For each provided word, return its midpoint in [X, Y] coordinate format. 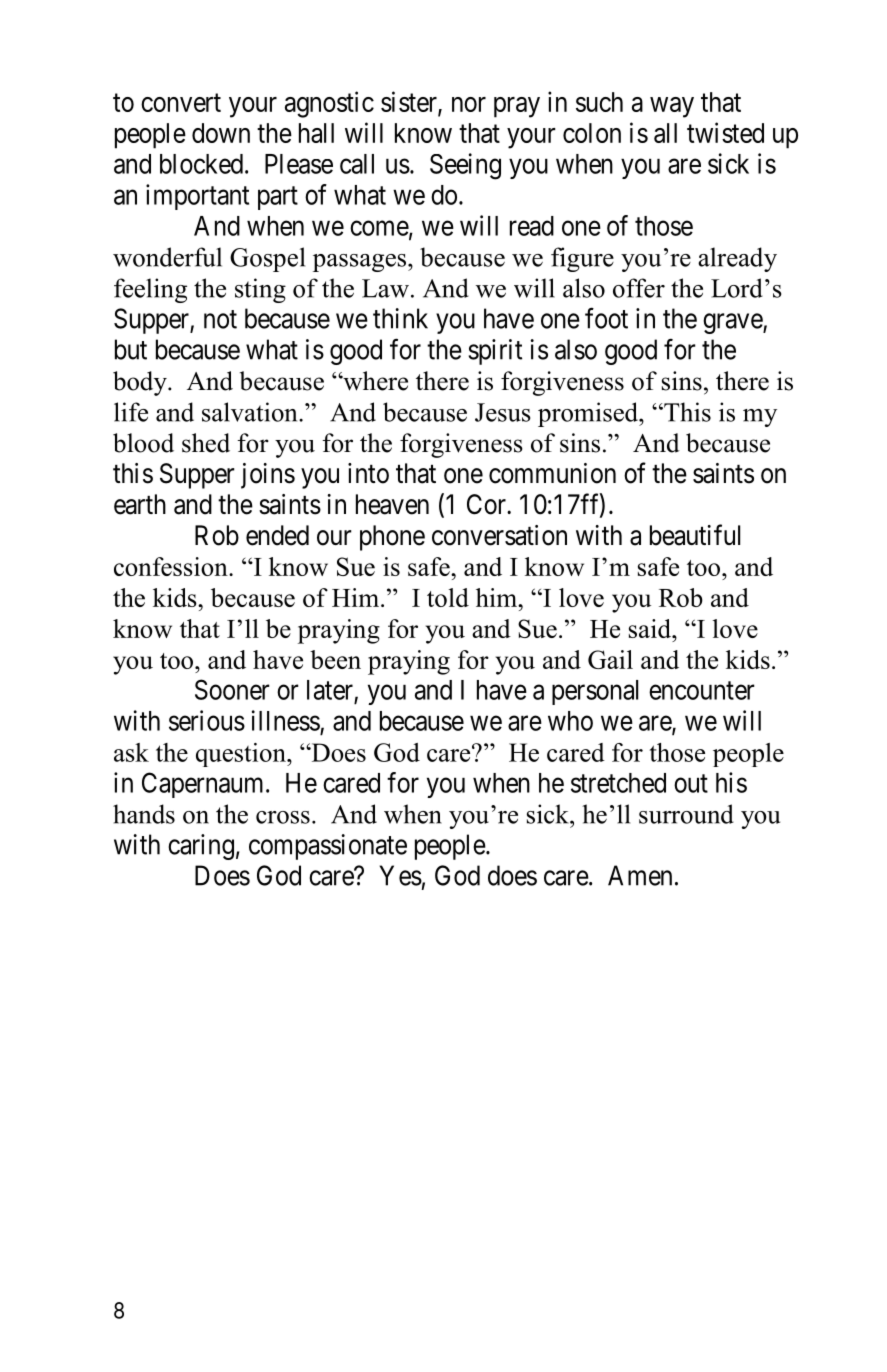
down [221, 133]
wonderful [167, 257]
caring [201, 847]
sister [410, 102]
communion [552, 473]
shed [206, 443]
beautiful [695, 535]
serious [207, 720]
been [335, 659]
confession [172, 566]
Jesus [503, 412]
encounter [702, 691]
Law [385, 288]
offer [639, 288]
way [672, 107]
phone [392, 538]
